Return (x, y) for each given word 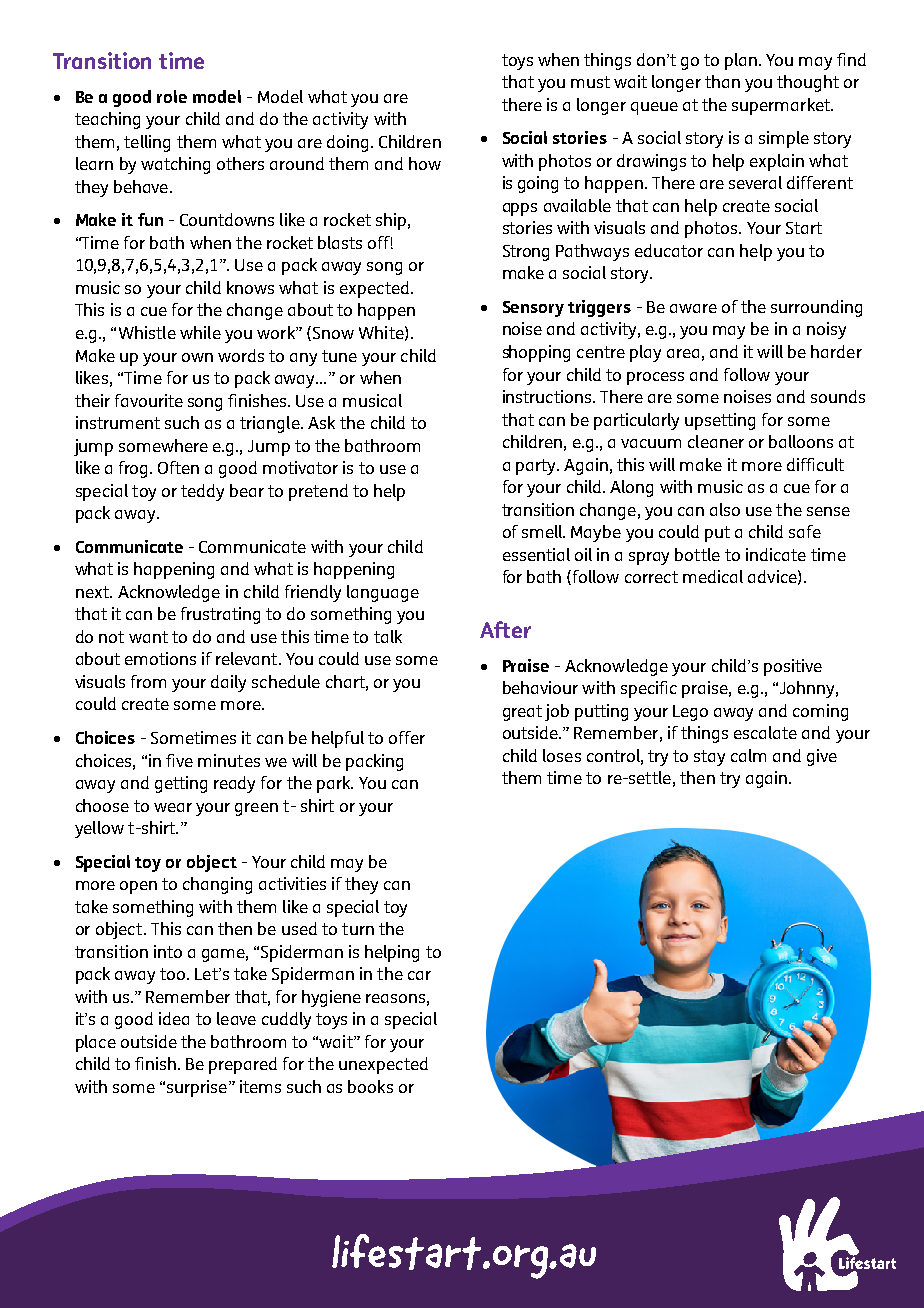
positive (793, 667)
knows (250, 287)
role (172, 96)
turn (358, 929)
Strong (526, 253)
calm (748, 755)
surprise (197, 1088)
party (537, 467)
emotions (160, 658)
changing (217, 885)
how (425, 163)
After (505, 629)
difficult (815, 464)
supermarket (782, 106)
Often (178, 467)
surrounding (816, 308)
